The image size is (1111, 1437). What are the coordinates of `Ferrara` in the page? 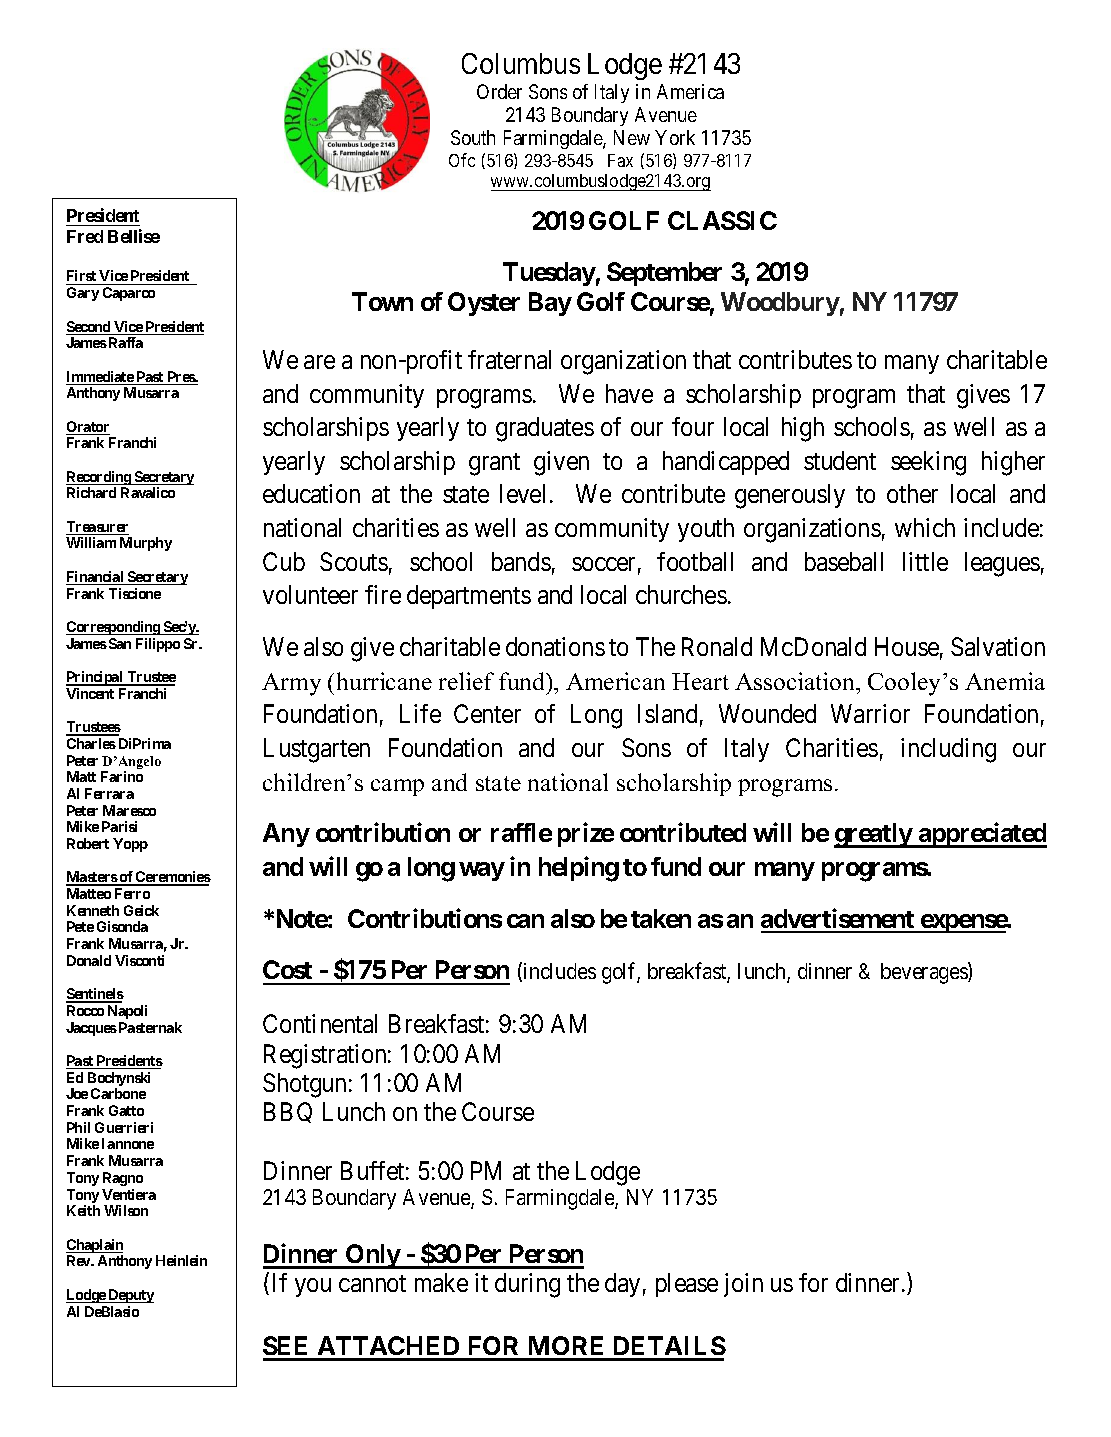 It's located at (109, 793).
